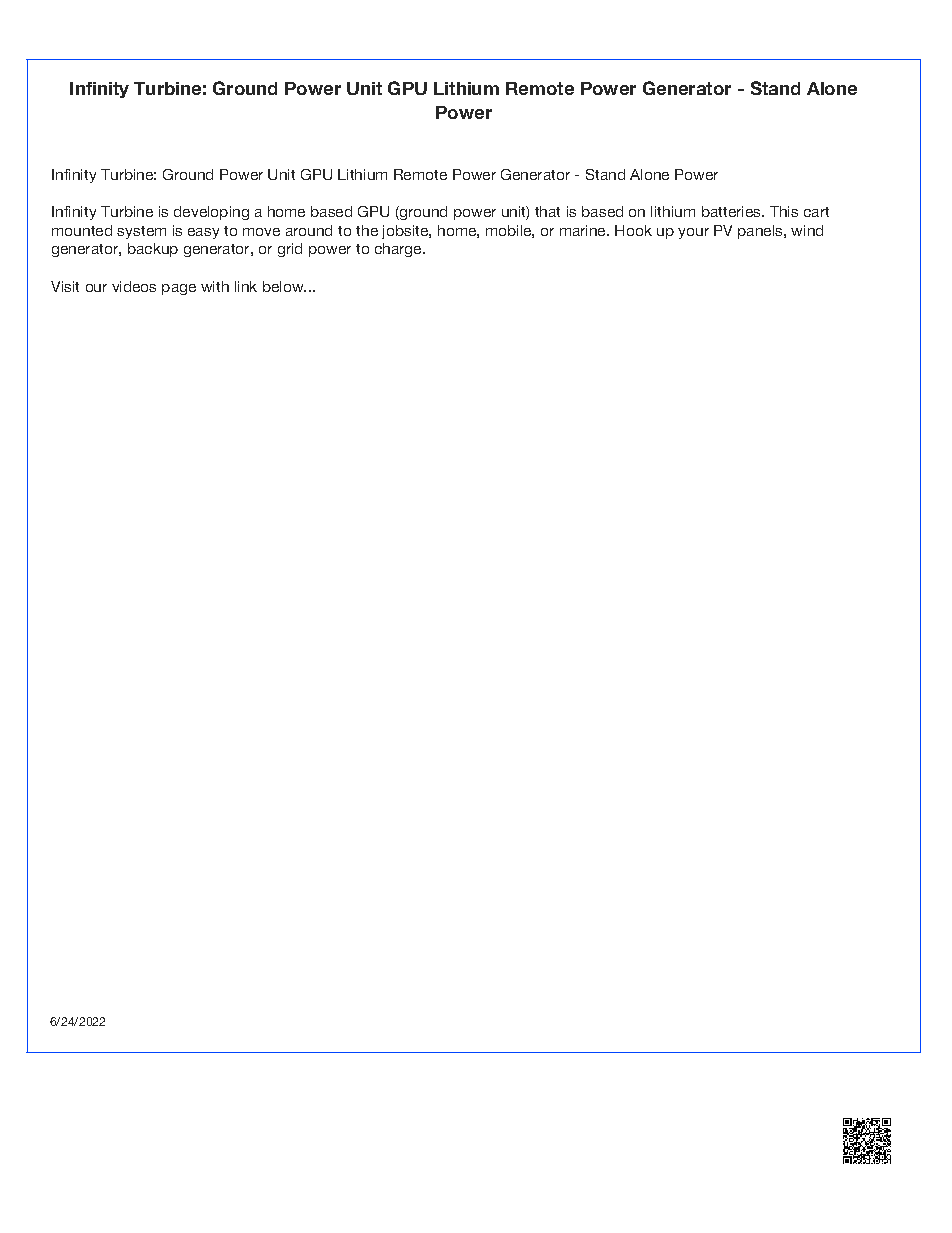  Describe the element at coordinates (211, 213) in the screenshot. I see `developing` at that location.
